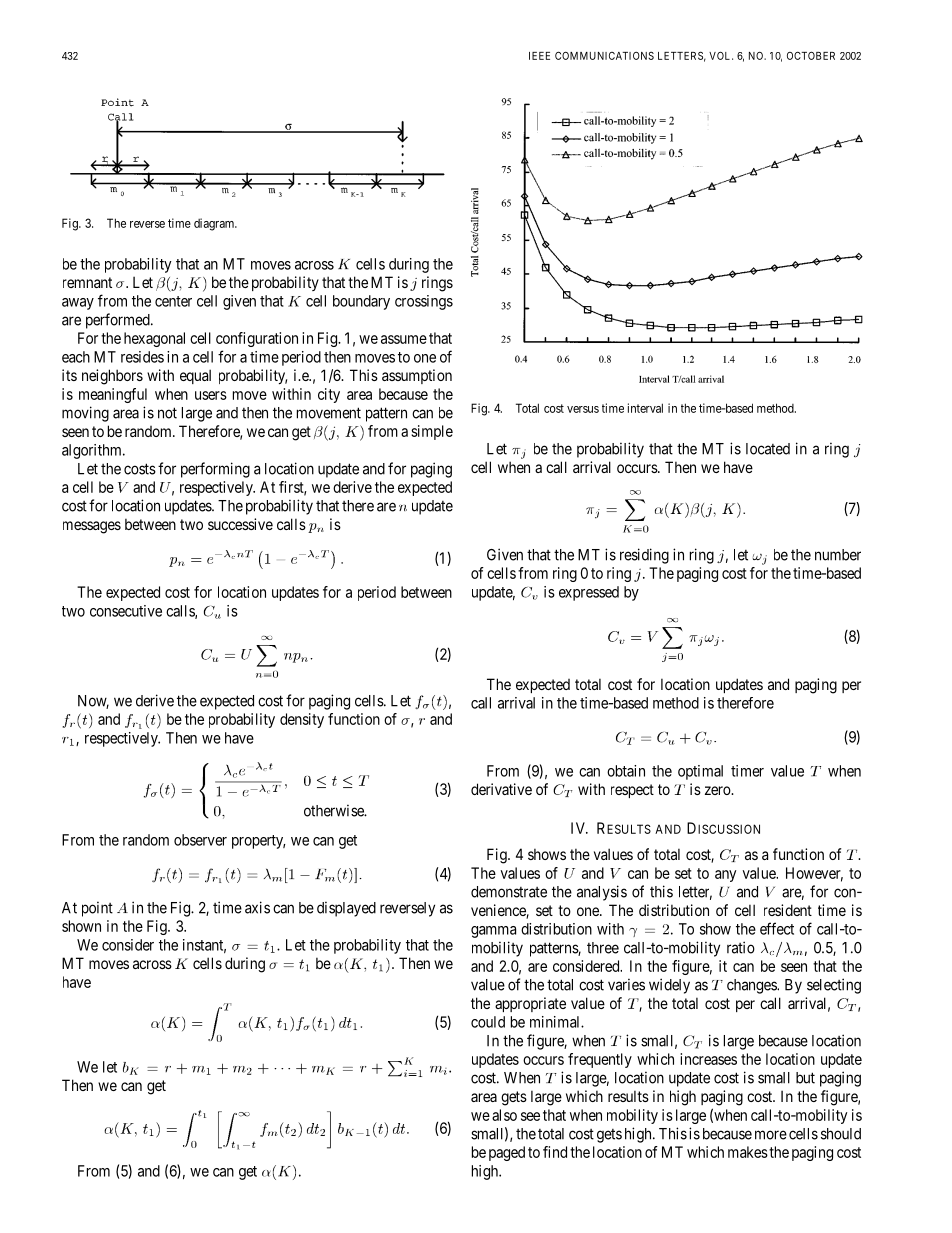  Describe the element at coordinates (504, 1115) in the document. I see `also` at that location.
